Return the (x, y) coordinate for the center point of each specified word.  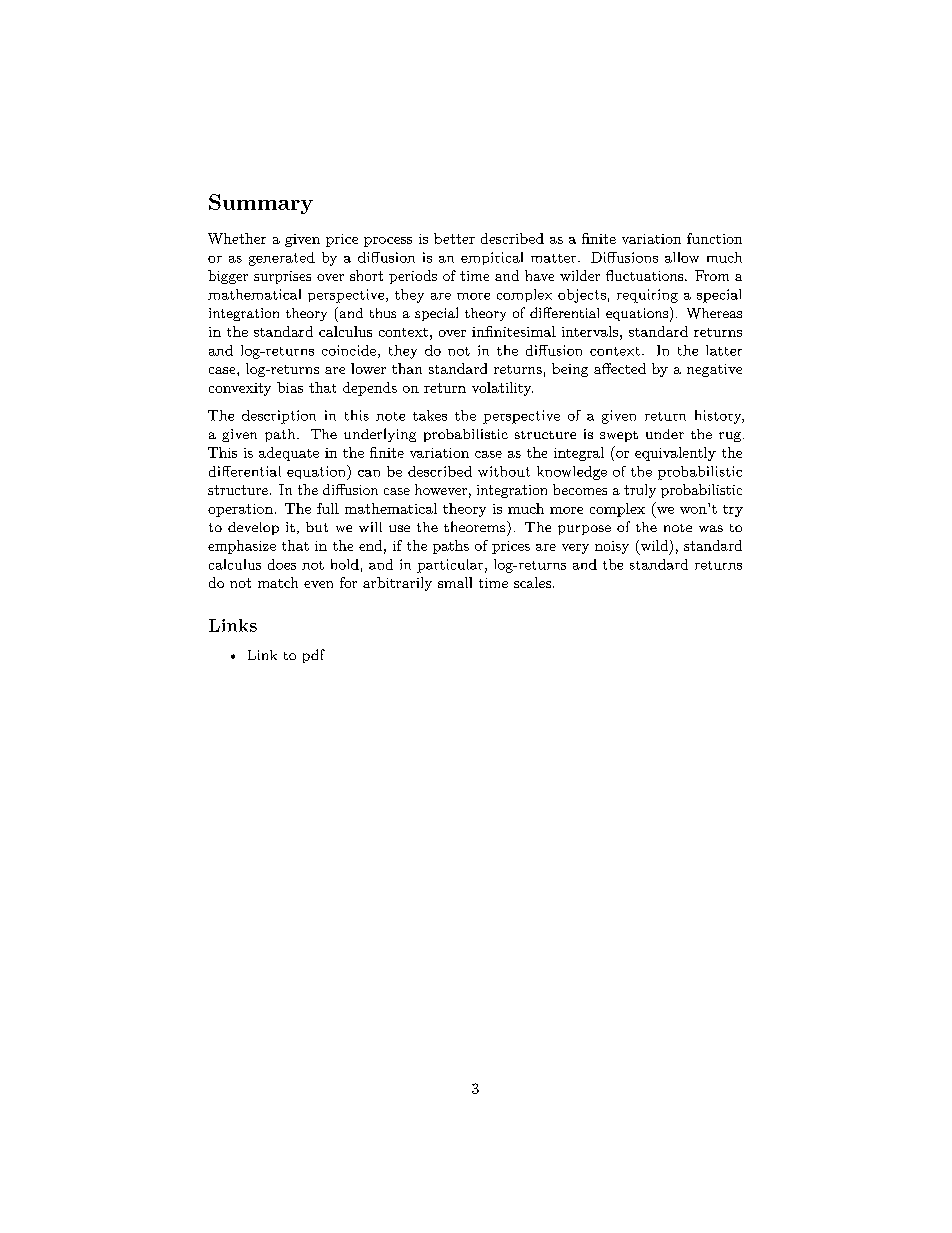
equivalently (675, 454)
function (714, 238)
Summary (261, 204)
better (454, 238)
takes (430, 415)
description (279, 417)
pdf (314, 656)
